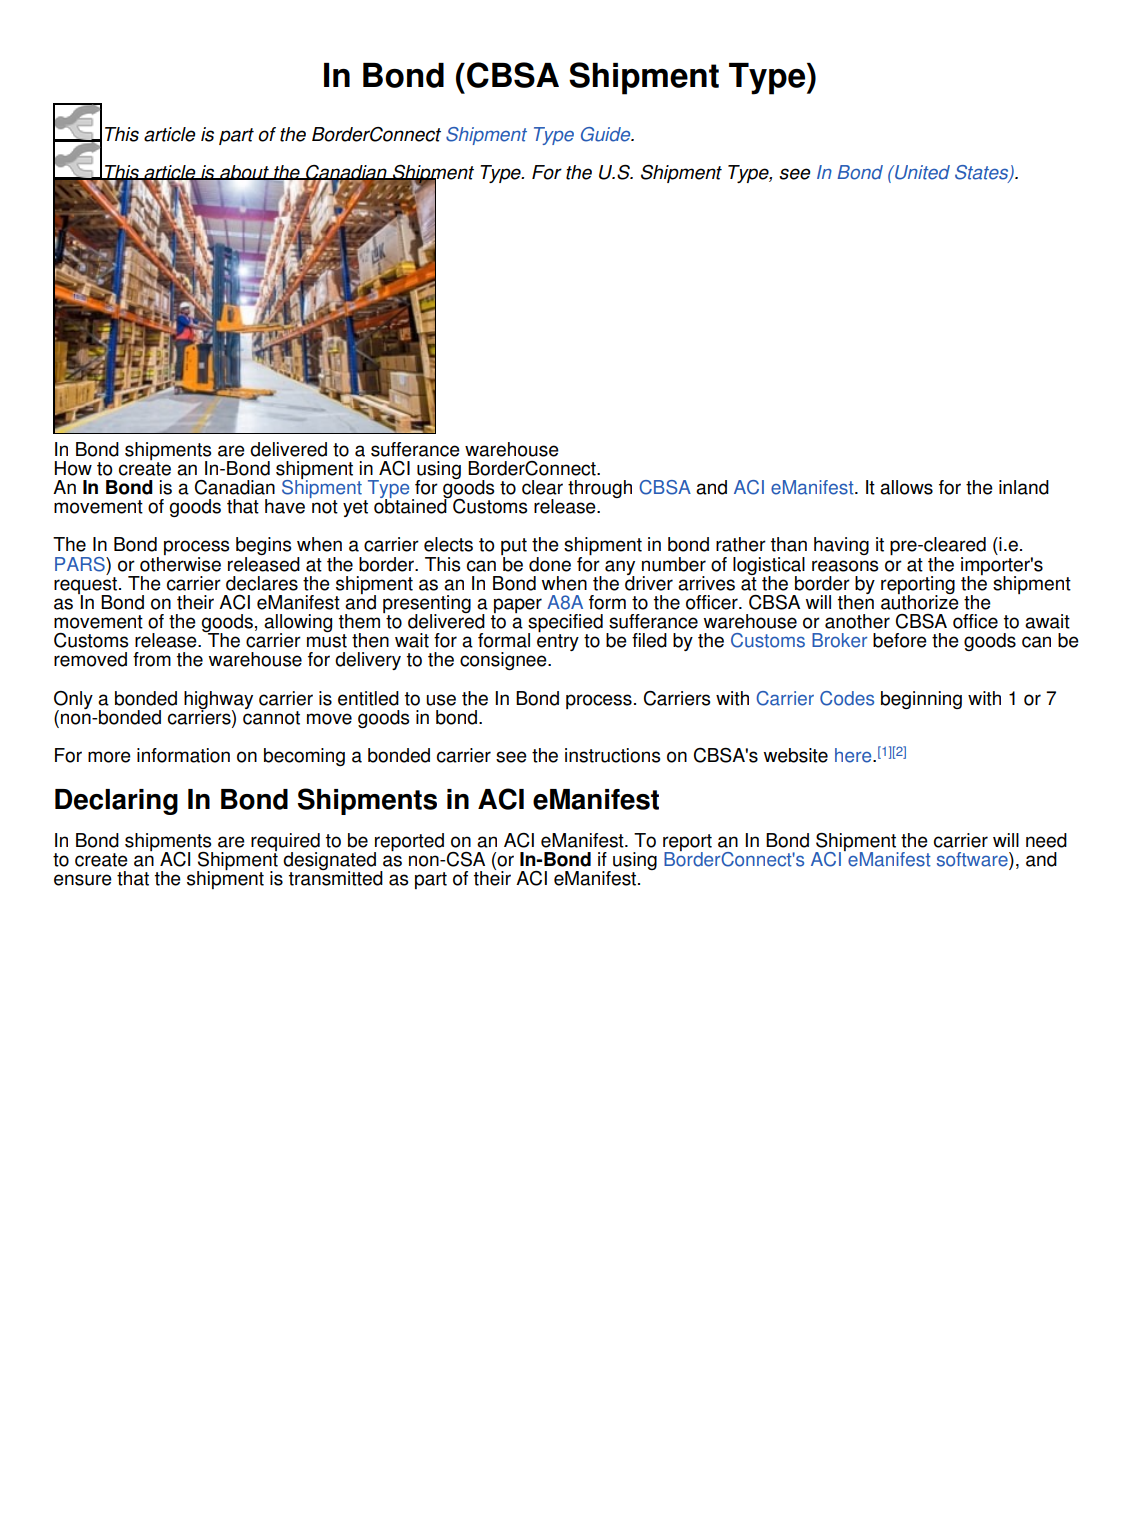  Describe the element at coordinates (921, 700) in the screenshot. I see `beginning` at that location.
